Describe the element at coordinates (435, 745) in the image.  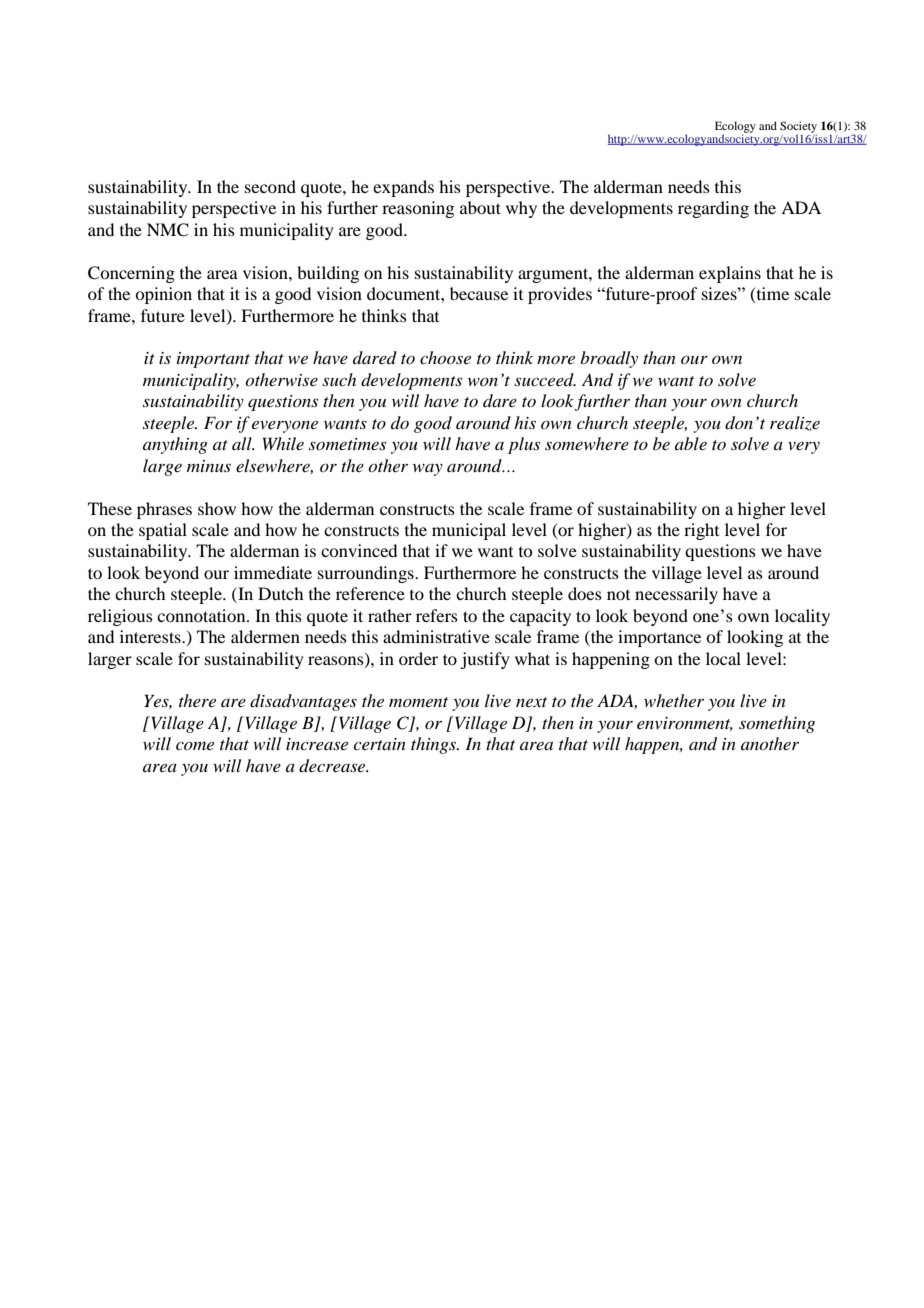
I see `things` at that location.
